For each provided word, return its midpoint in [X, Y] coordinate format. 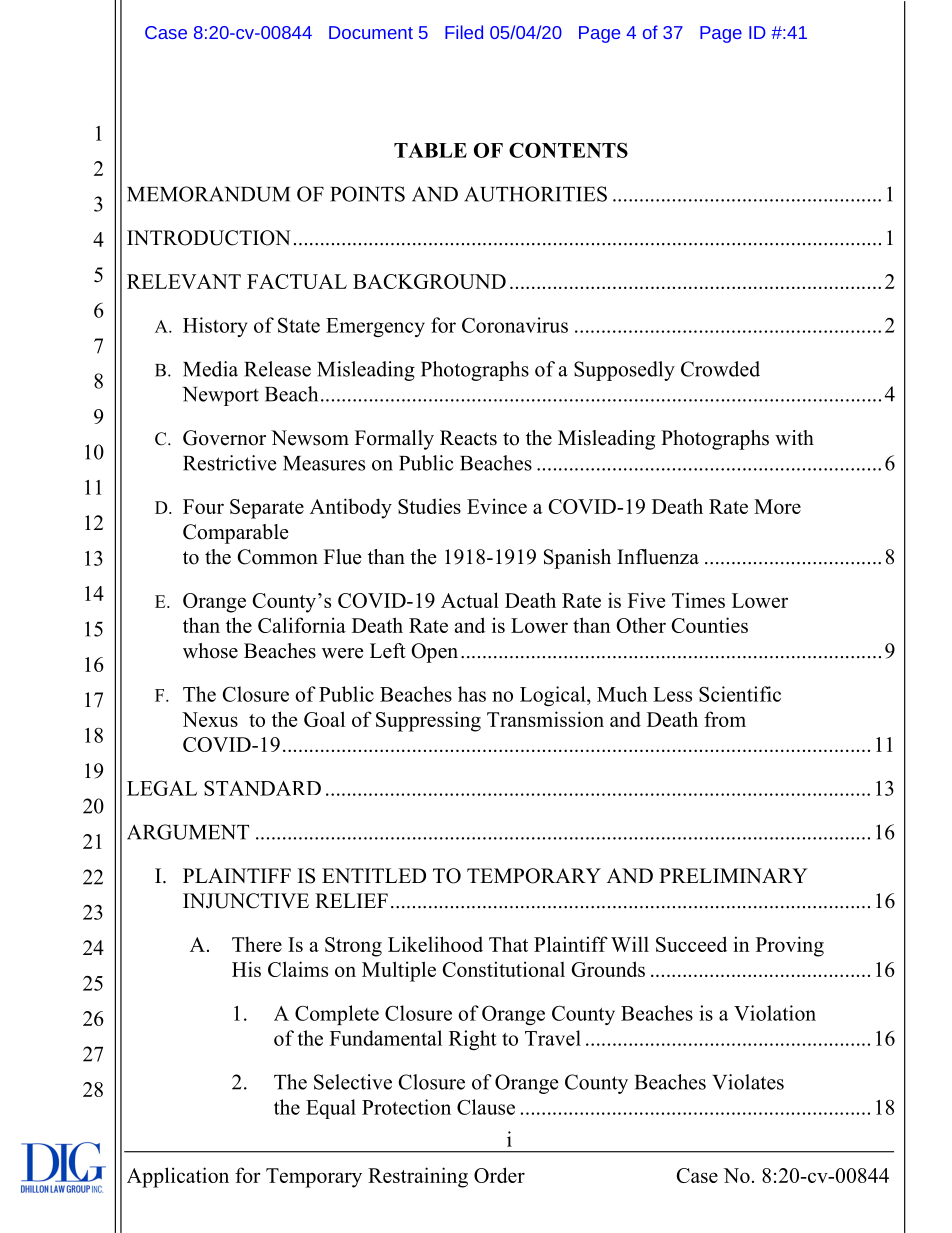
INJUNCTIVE [246, 901]
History [215, 327]
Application [178, 1177]
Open [434, 653]
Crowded [720, 369]
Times [698, 600]
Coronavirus [515, 325]
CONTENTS [568, 150]
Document [371, 32]
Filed [464, 32]
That [508, 944]
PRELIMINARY [733, 875]
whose [210, 651]
